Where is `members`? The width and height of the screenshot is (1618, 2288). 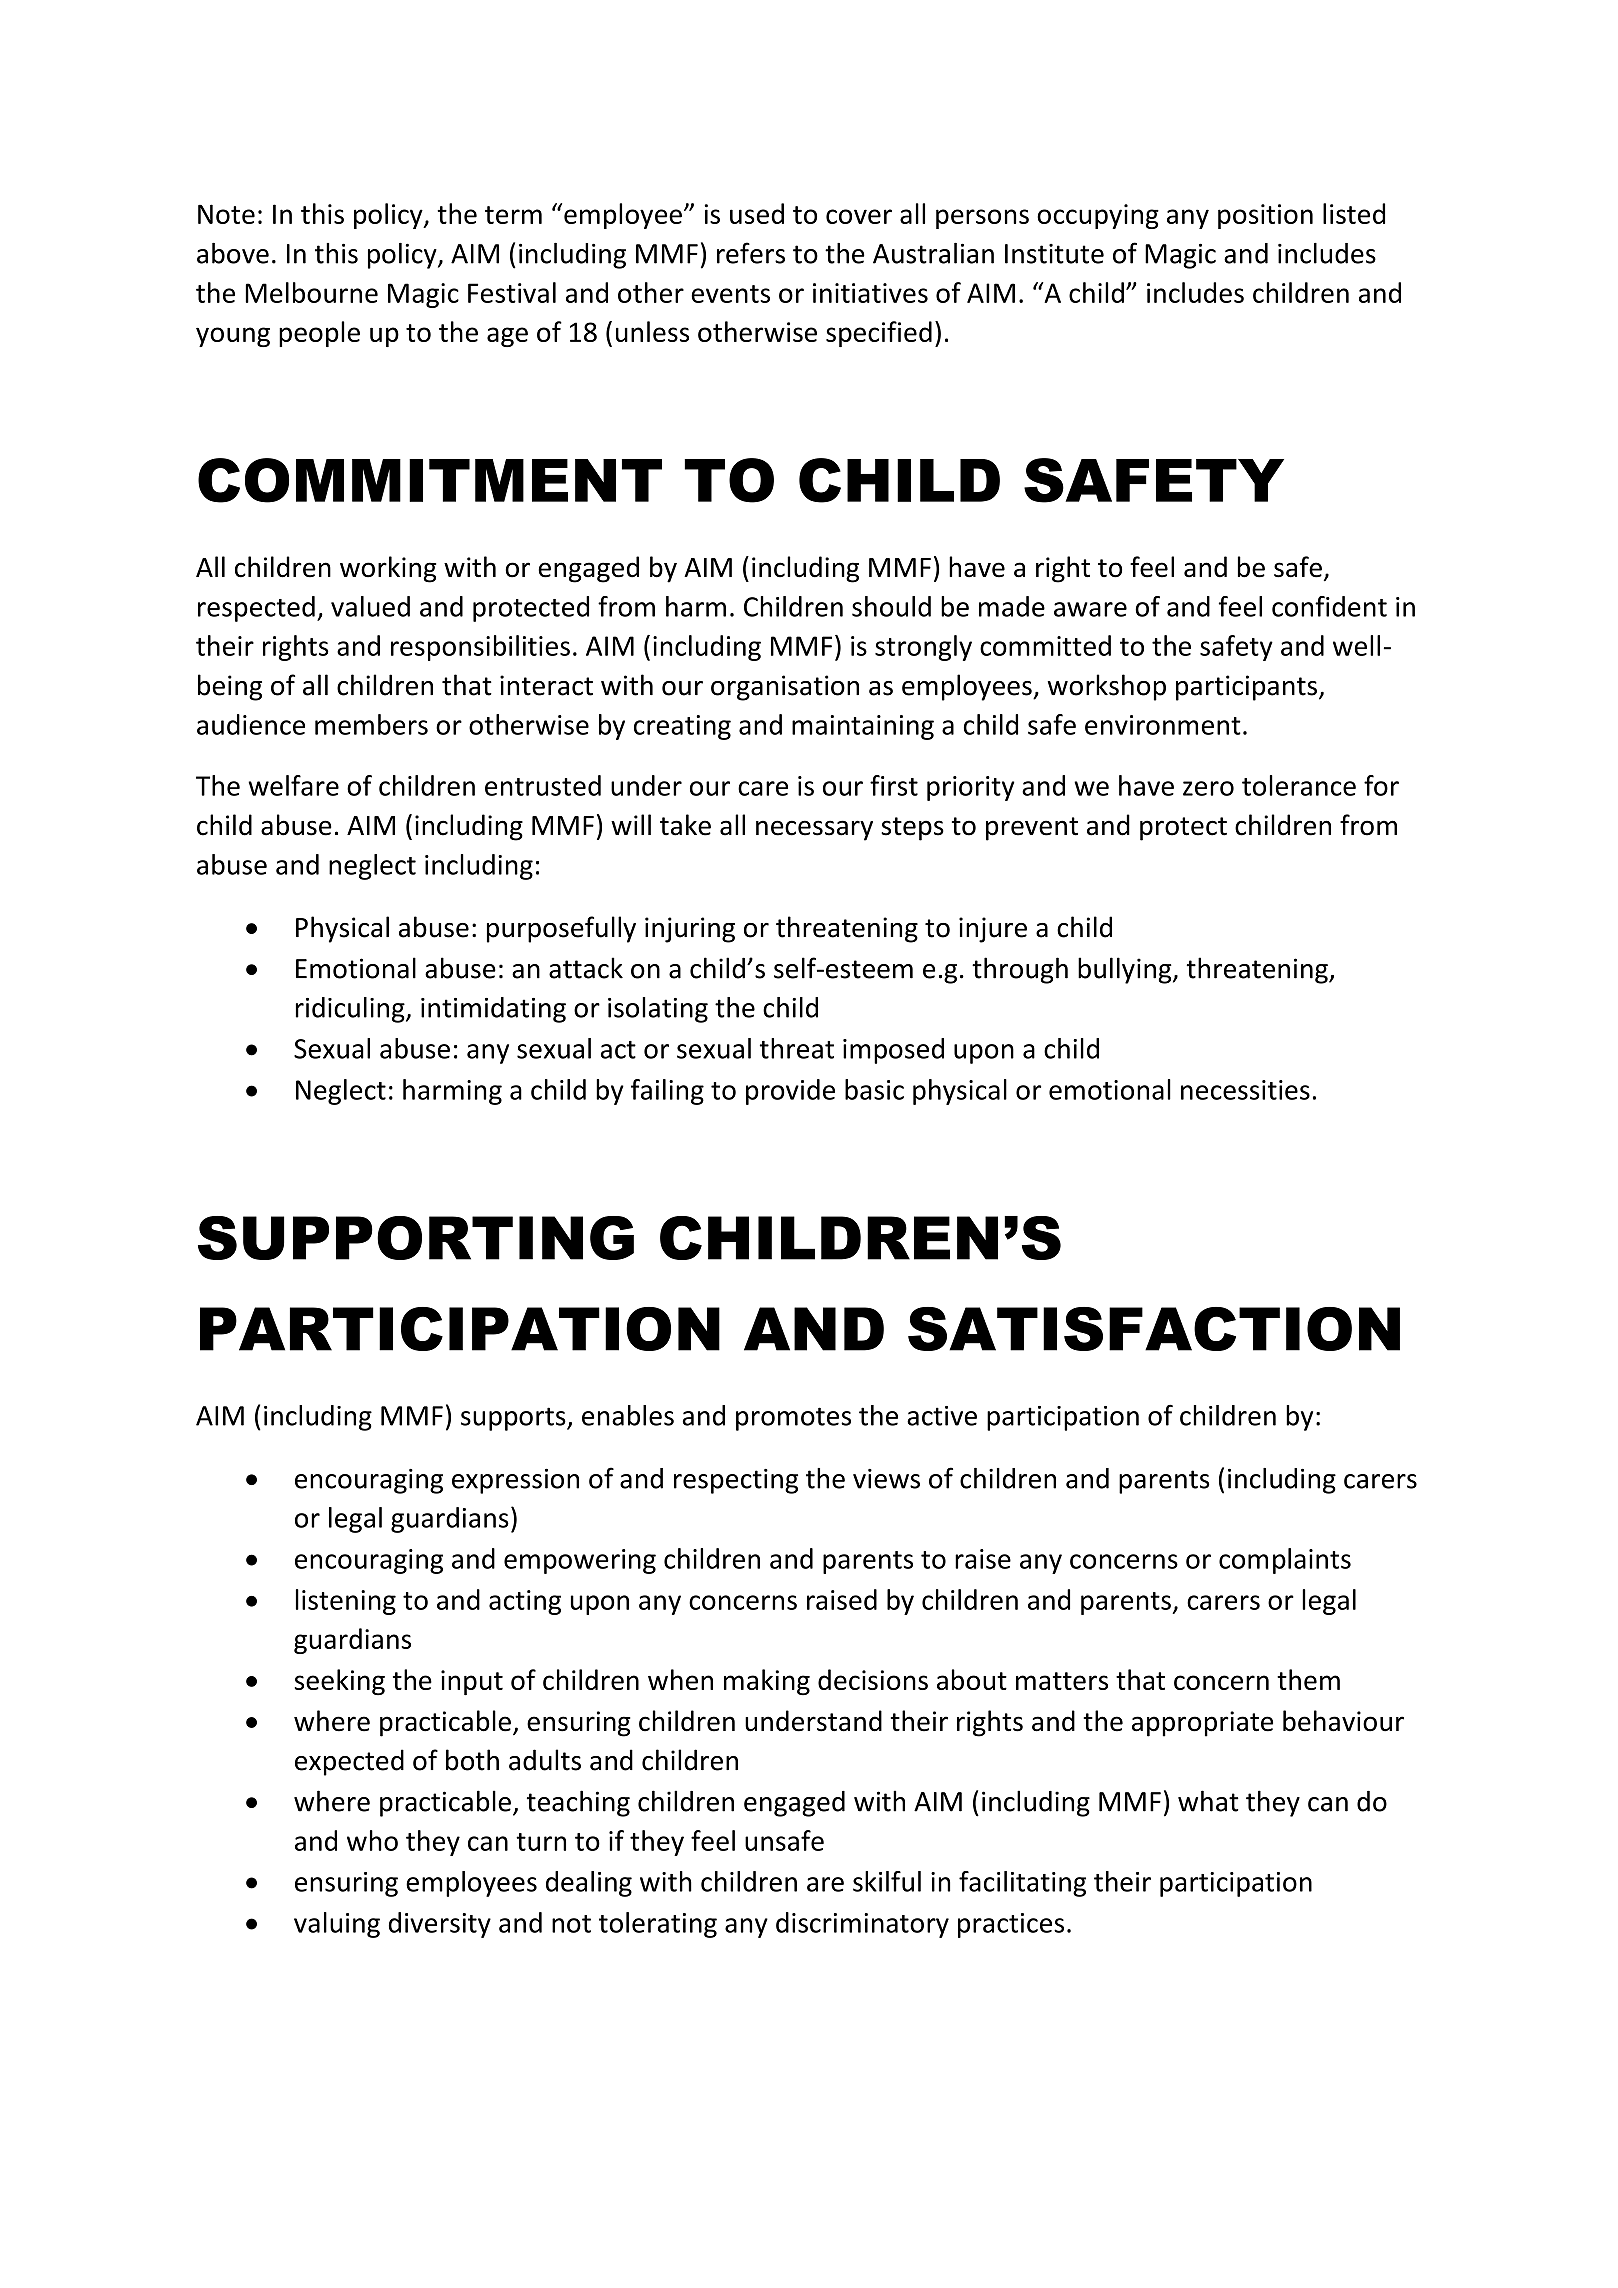 members is located at coordinates (371, 724).
